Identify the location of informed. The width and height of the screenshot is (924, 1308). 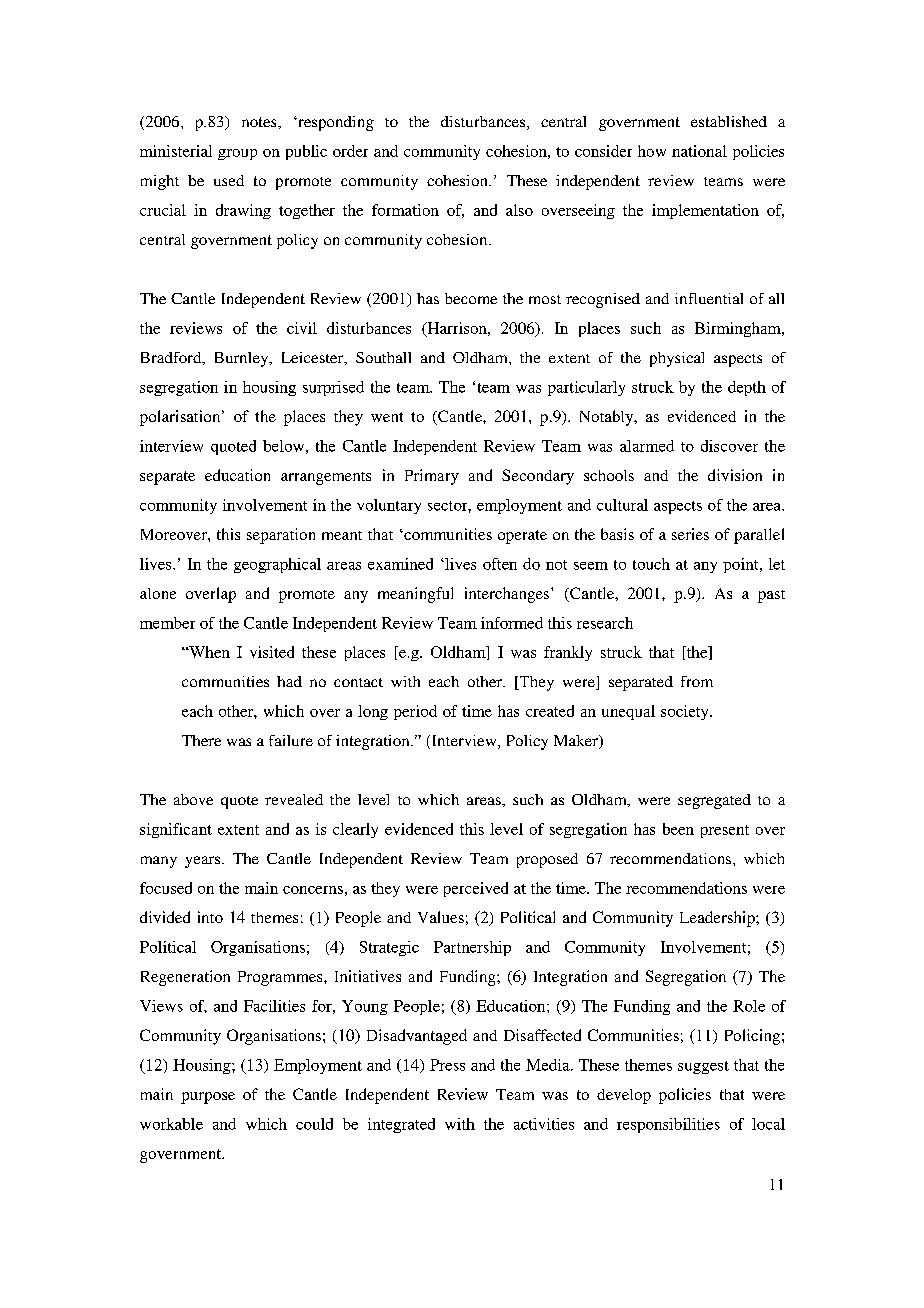
(512, 623).
